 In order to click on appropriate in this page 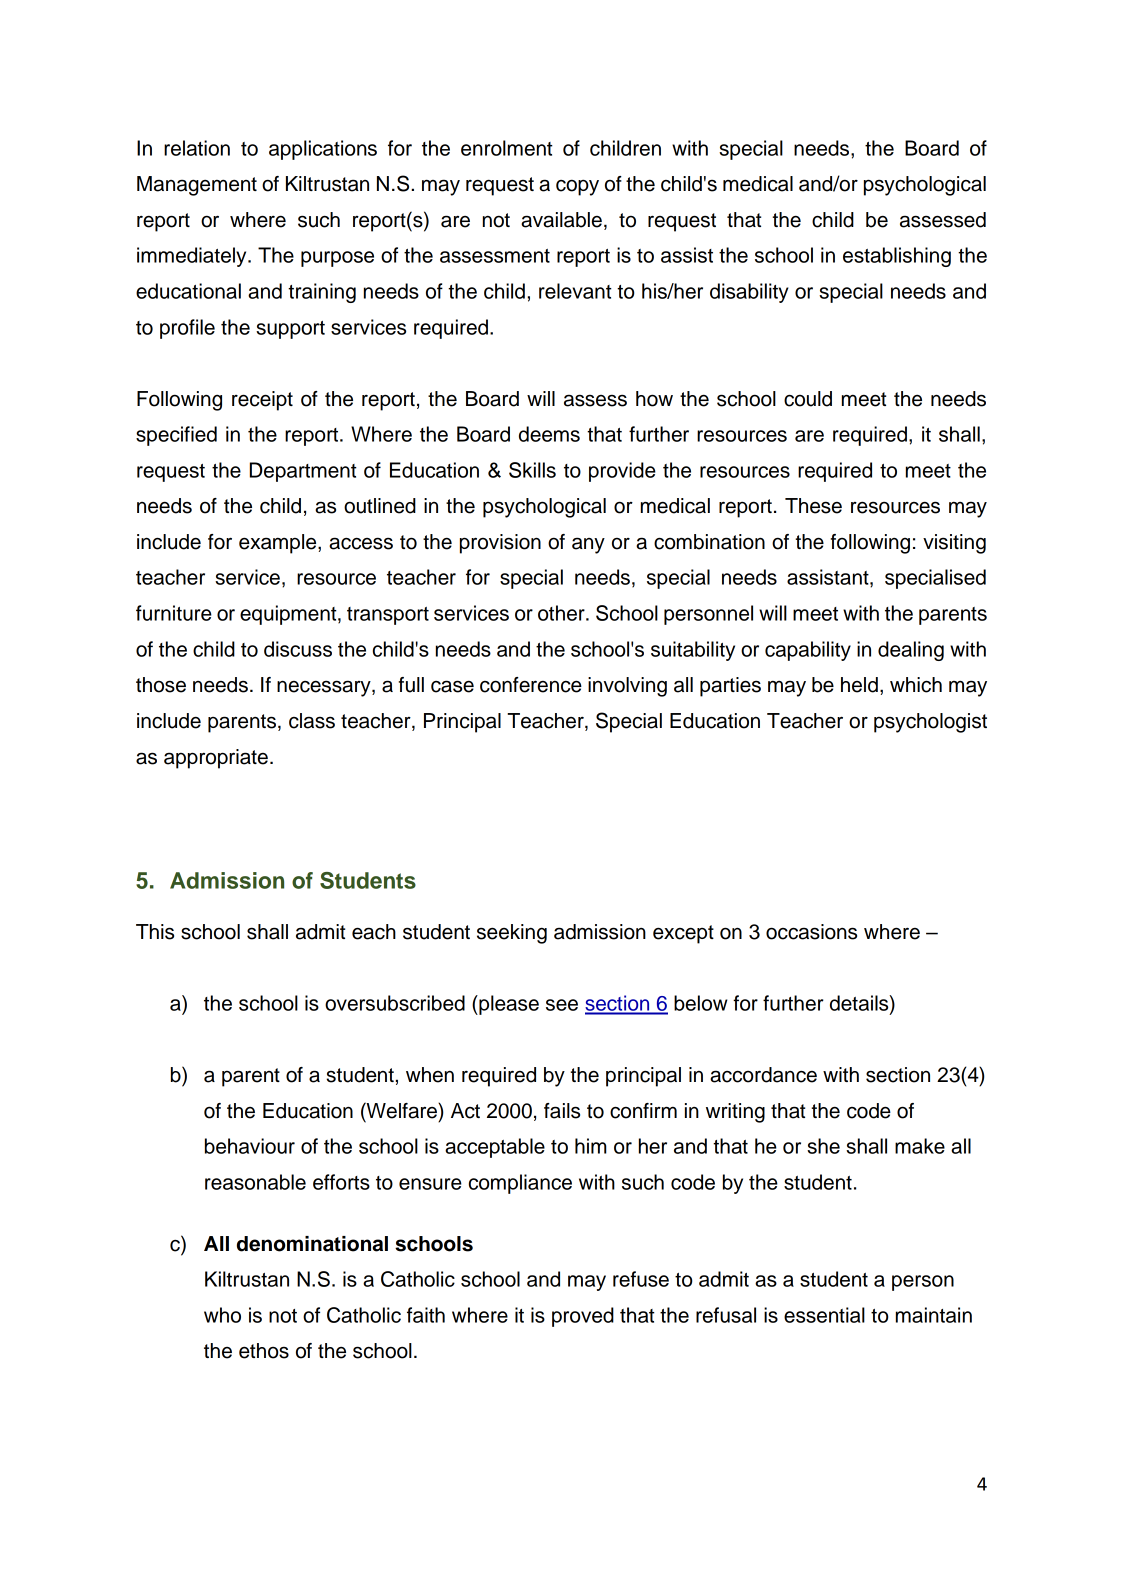, I will do `click(216, 759)`.
